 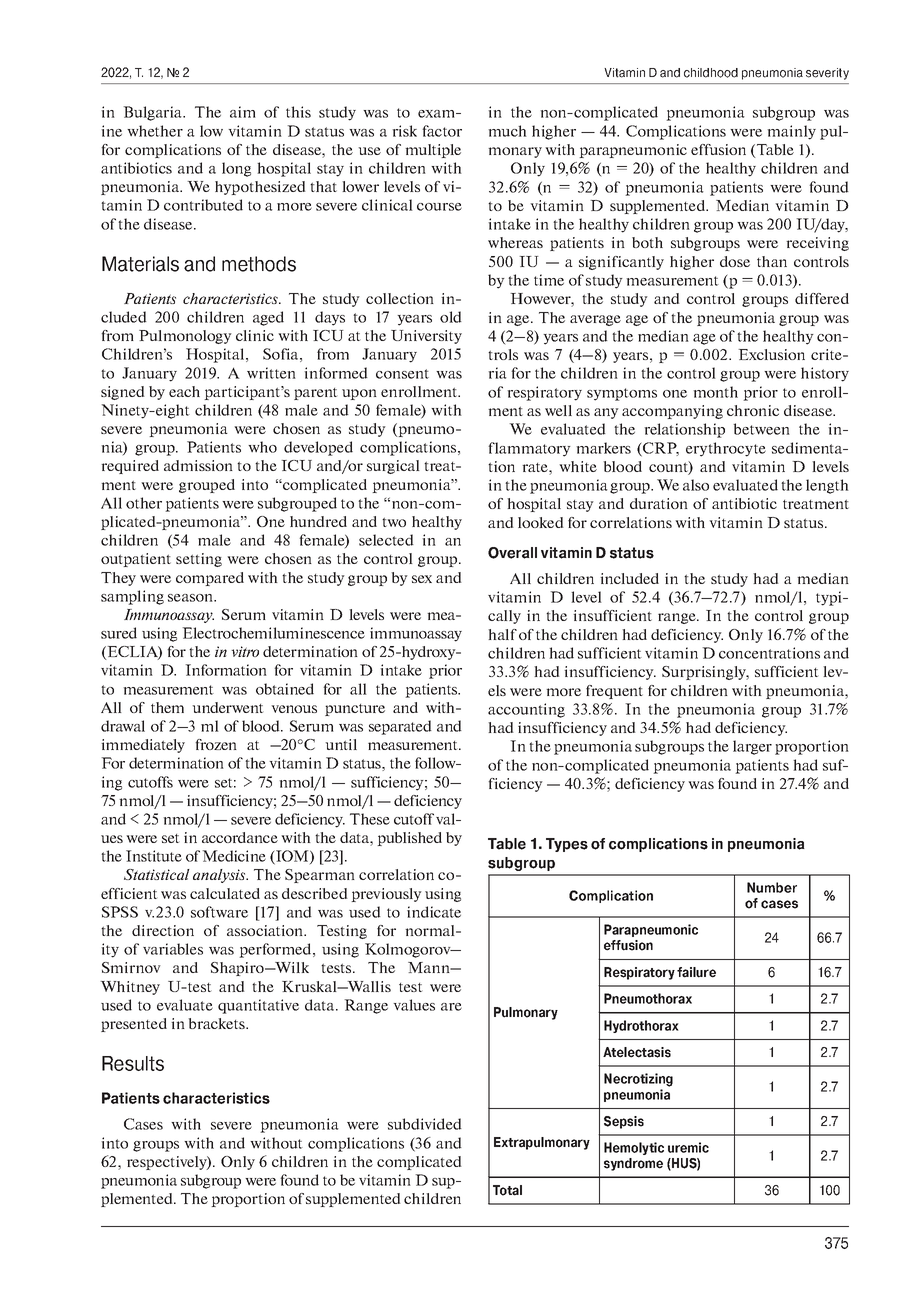 I want to click on aim, so click(x=243, y=112).
